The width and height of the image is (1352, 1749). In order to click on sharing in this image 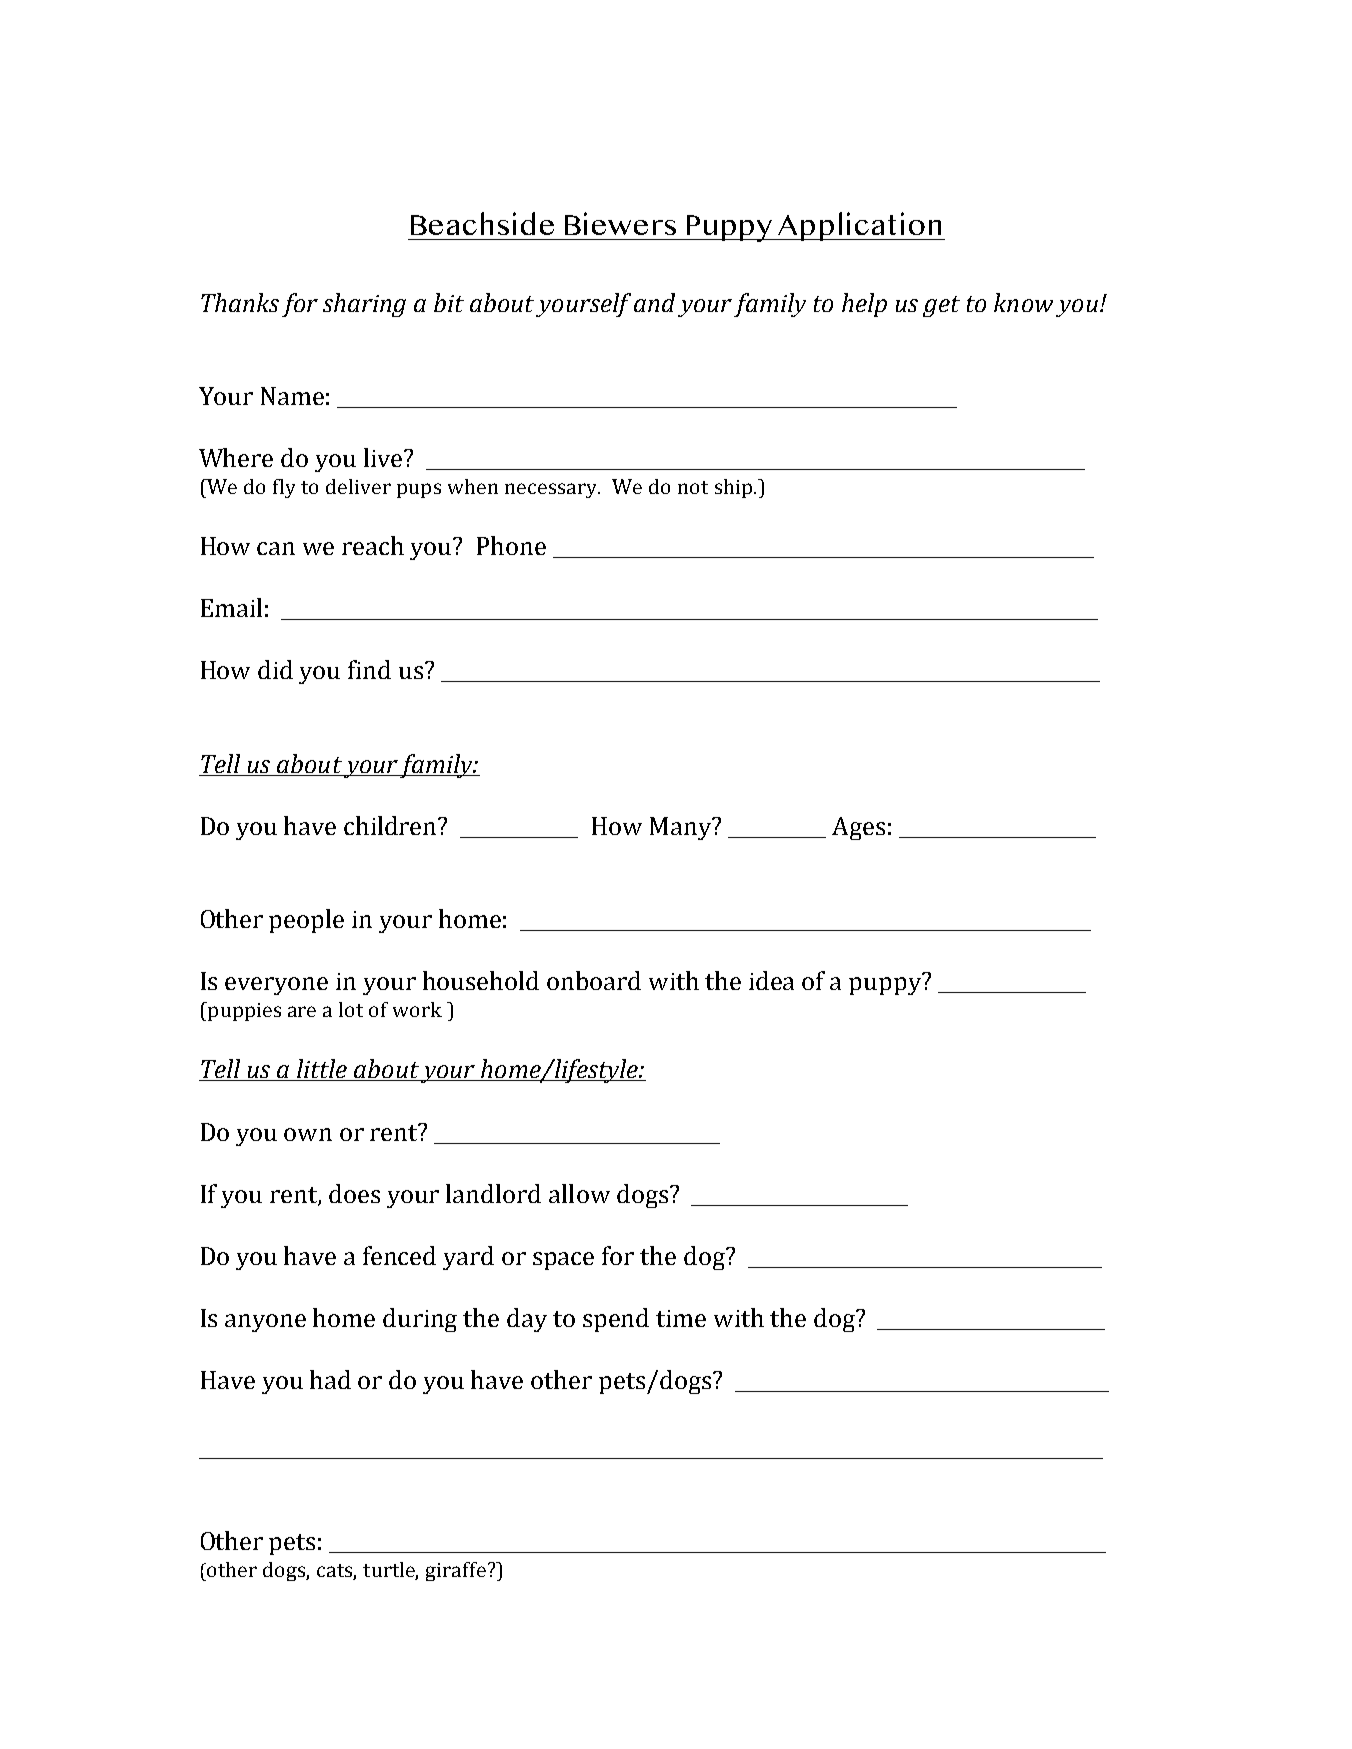, I will do `click(364, 305)`.
